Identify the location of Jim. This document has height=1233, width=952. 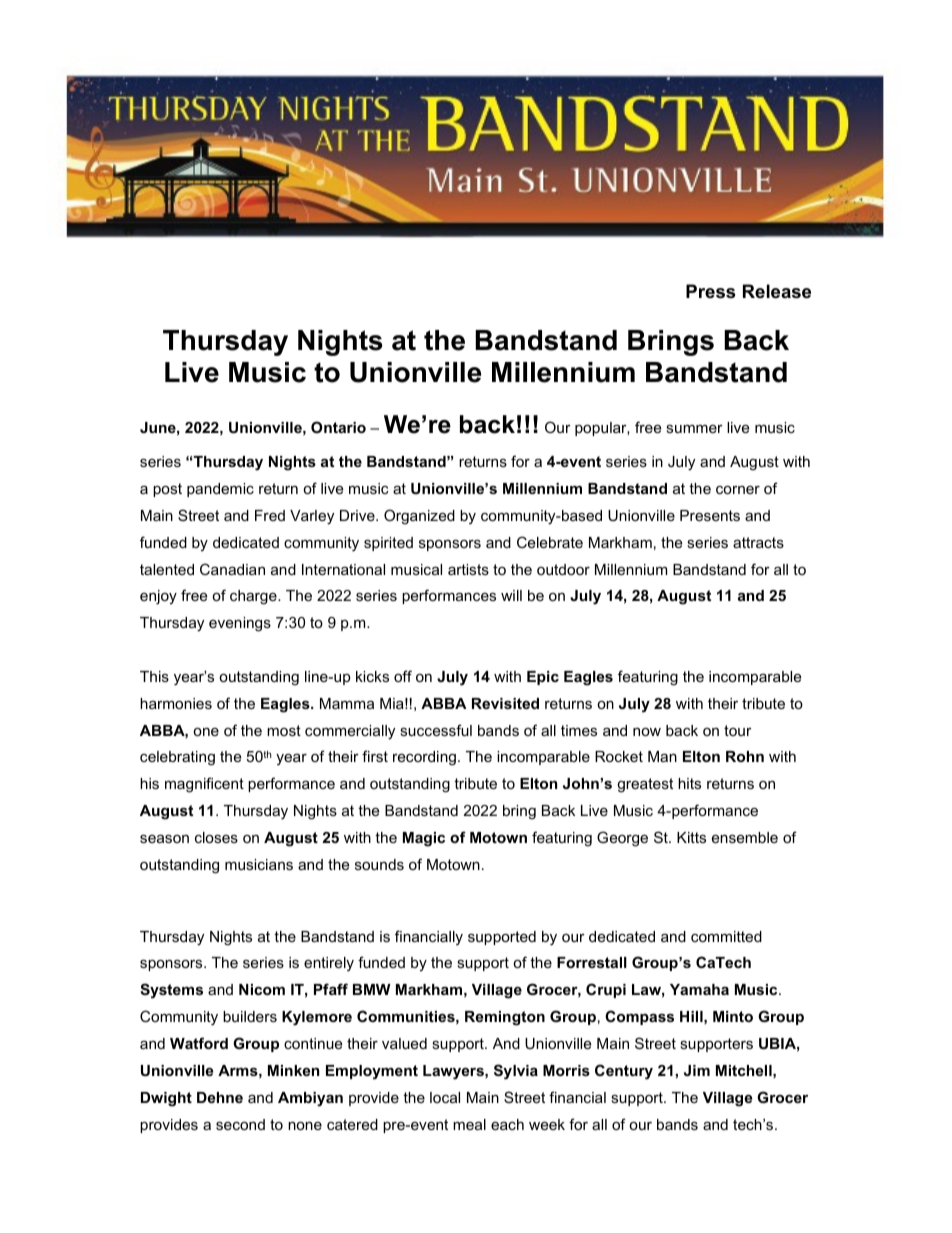
(697, 1070).
